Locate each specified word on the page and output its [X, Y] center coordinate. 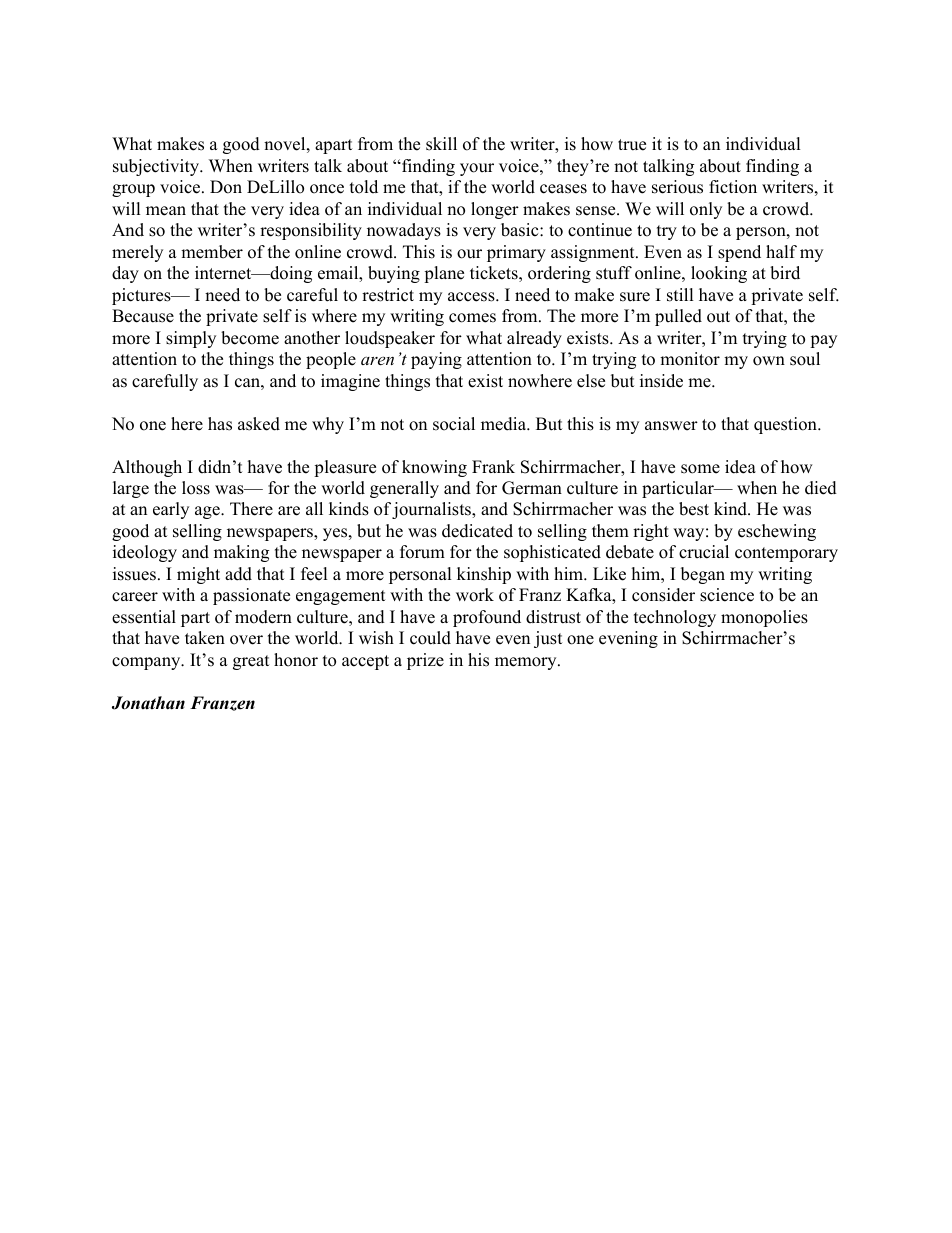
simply [191, 339]
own [769, 361]
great [251, 662]
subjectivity [157, 167]
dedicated [477, 531]
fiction [733, 187]
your [477, 169]
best [694, 509]
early [171, 510]
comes [472, 318]
